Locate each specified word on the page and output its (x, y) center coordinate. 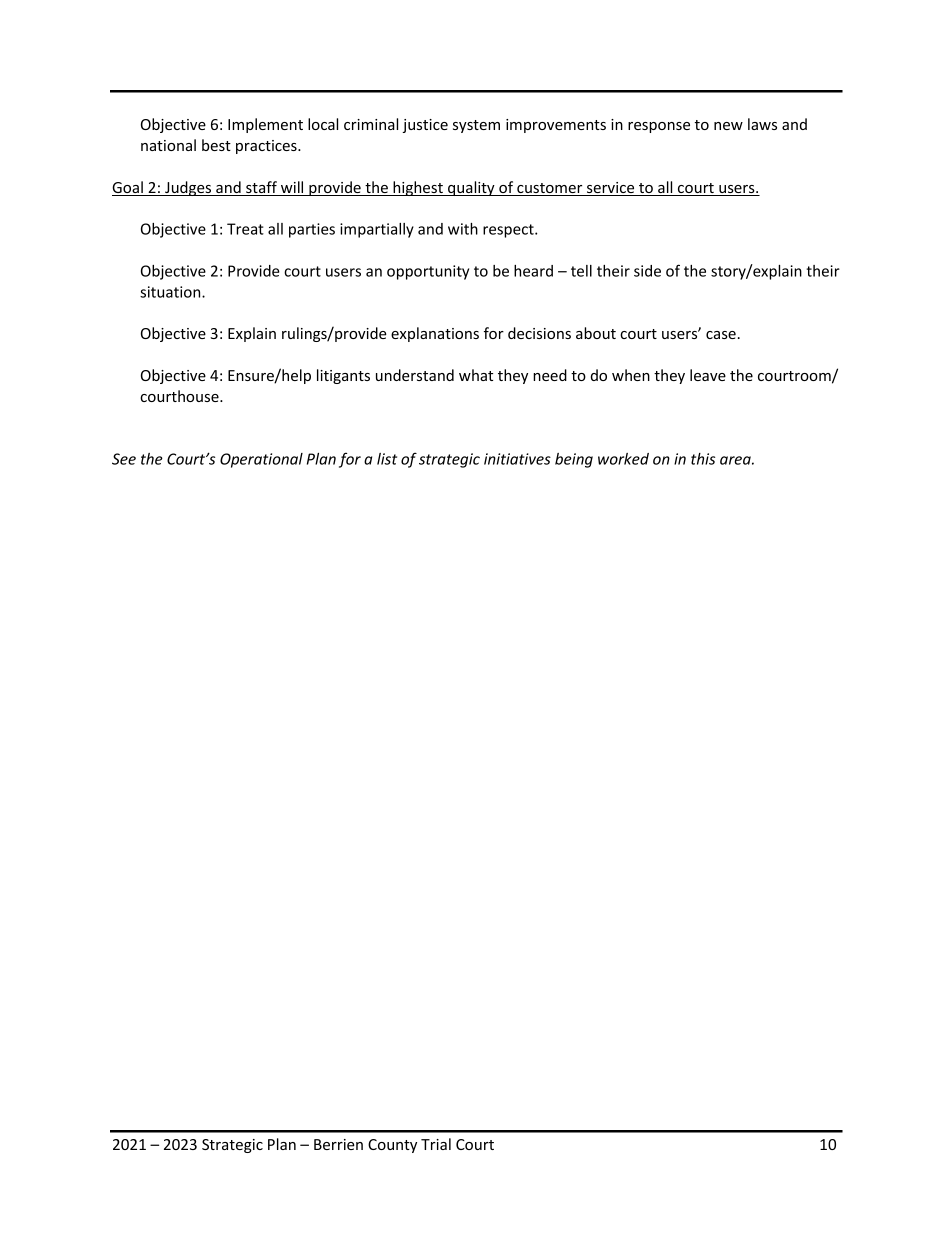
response (659, 127)
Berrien (338, 1144)
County (392, 1146)
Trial (436, 1144)
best (216, 145)
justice (425, 126)
